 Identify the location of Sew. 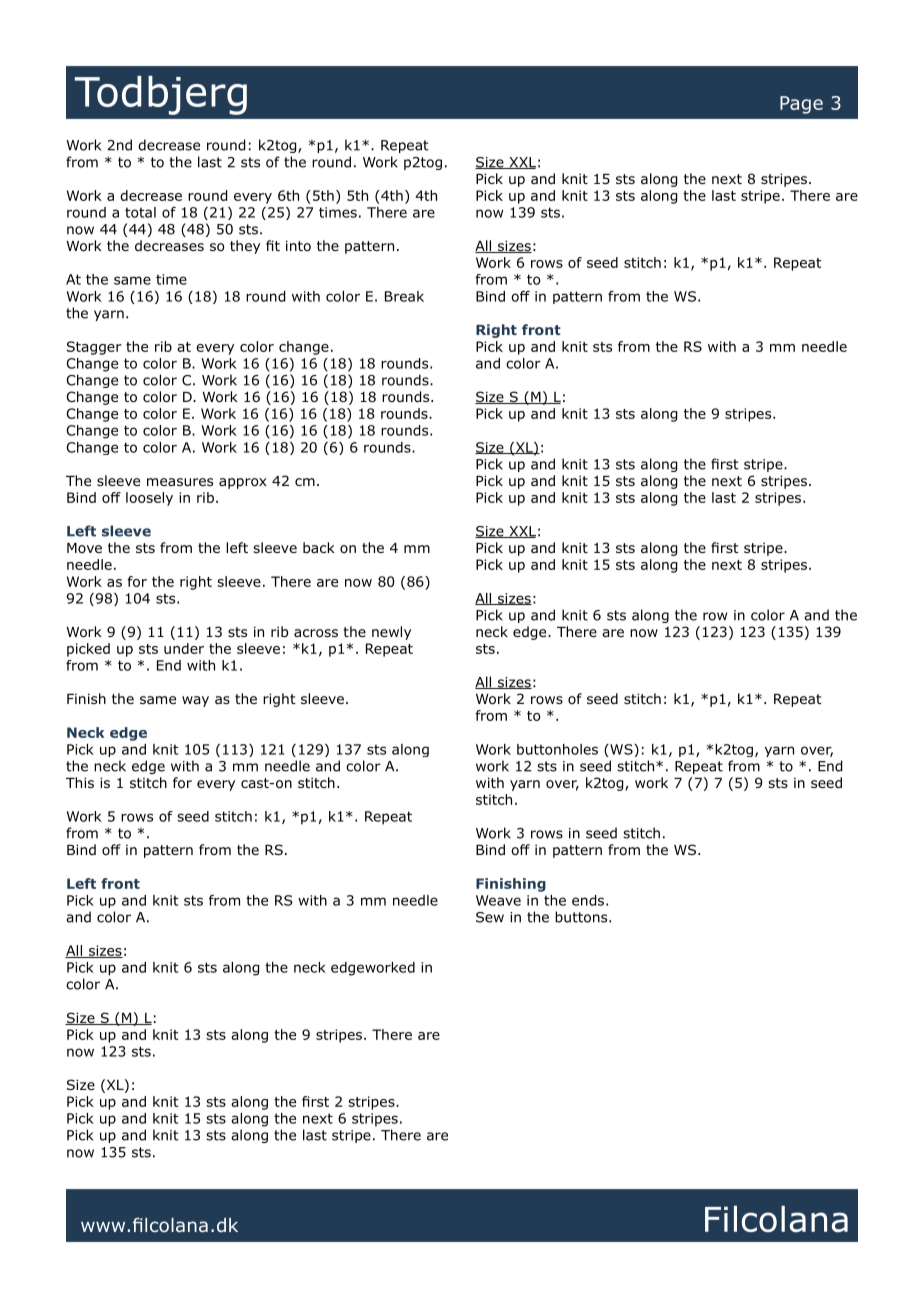
(490, 917).
